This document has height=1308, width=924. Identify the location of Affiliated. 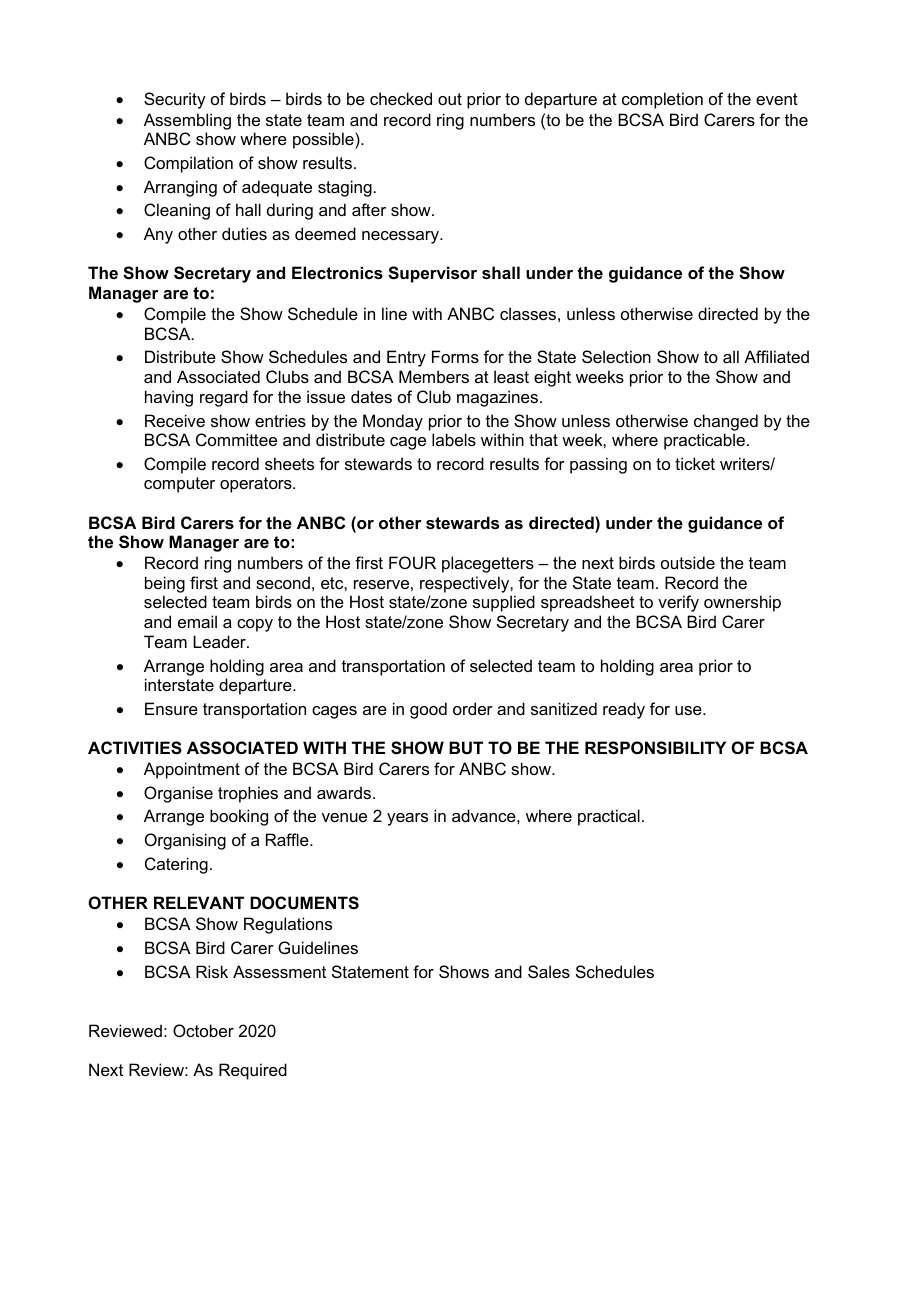
(776, 356).
